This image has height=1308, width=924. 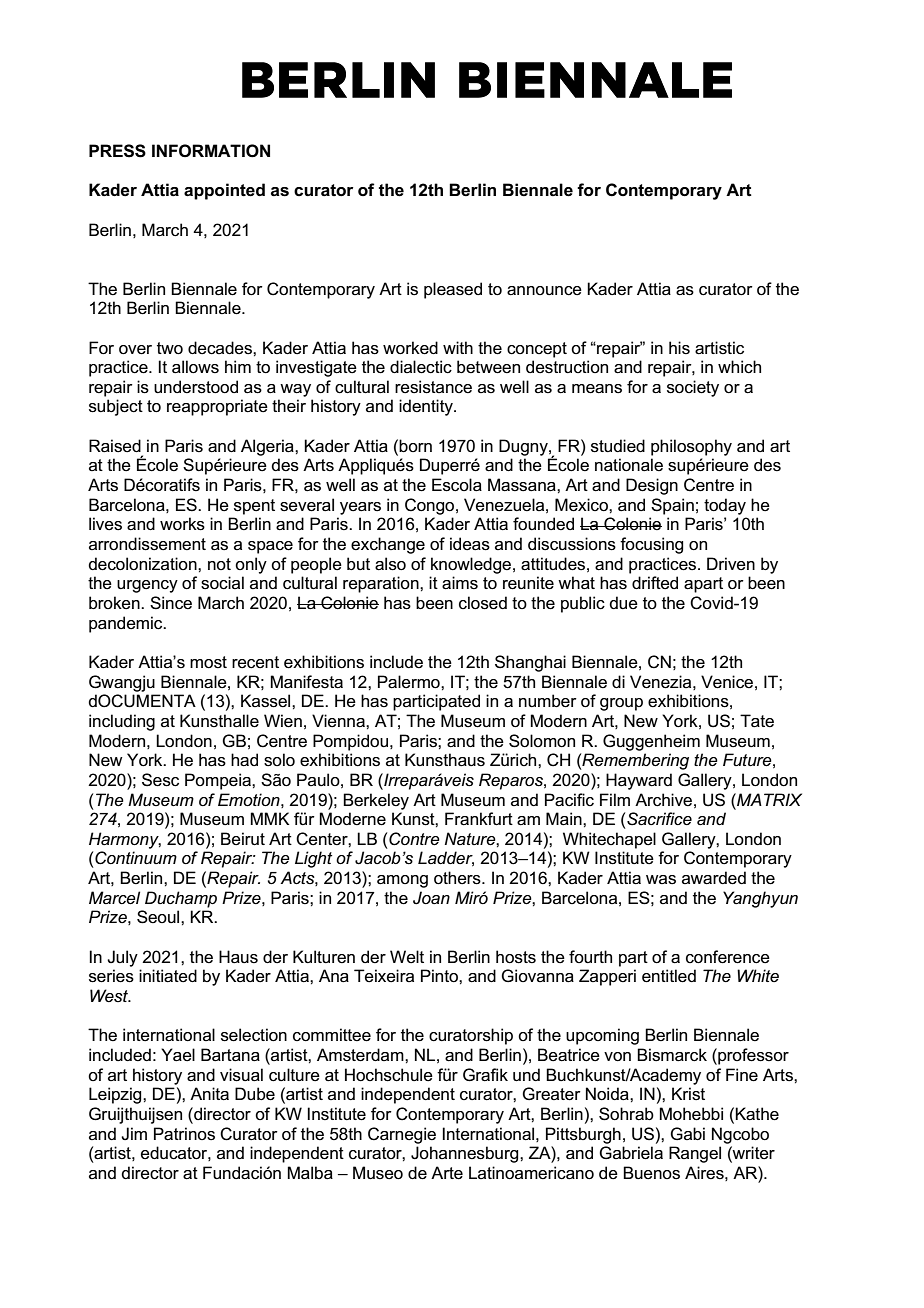 I want to click on Joan, so click(x=431, y=898).
